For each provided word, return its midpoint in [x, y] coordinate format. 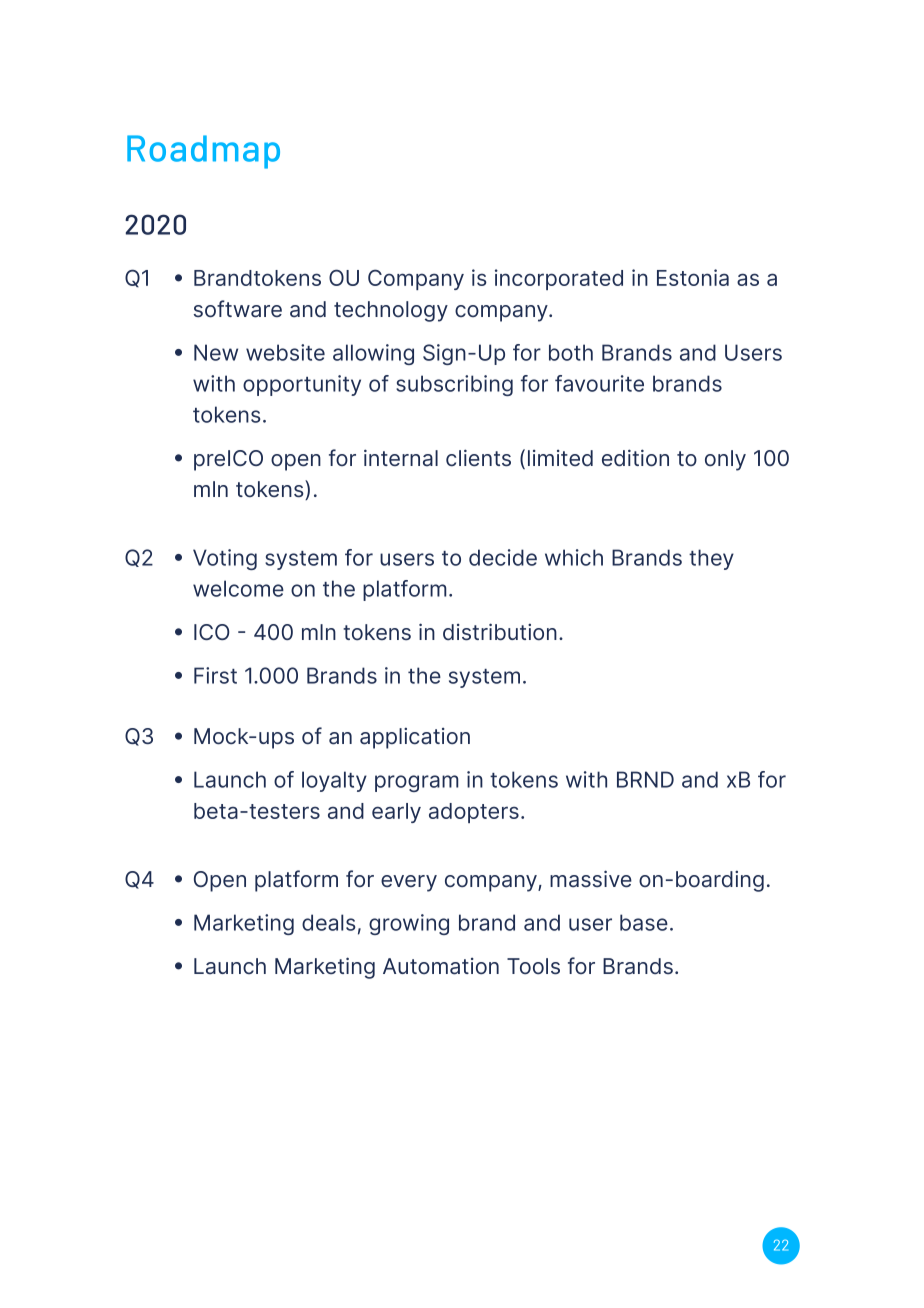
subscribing [454, 385]
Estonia [693, 277]
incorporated [559, 279]
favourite [599, 383]
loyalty [334, 781]
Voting [225, 559]
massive [591, 879]
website [285, 352]
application [415, 738]
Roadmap [203, 152]
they [711, 559]
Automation [441, 966]
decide [503, 557]
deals [329, 922]
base [644, 922]
